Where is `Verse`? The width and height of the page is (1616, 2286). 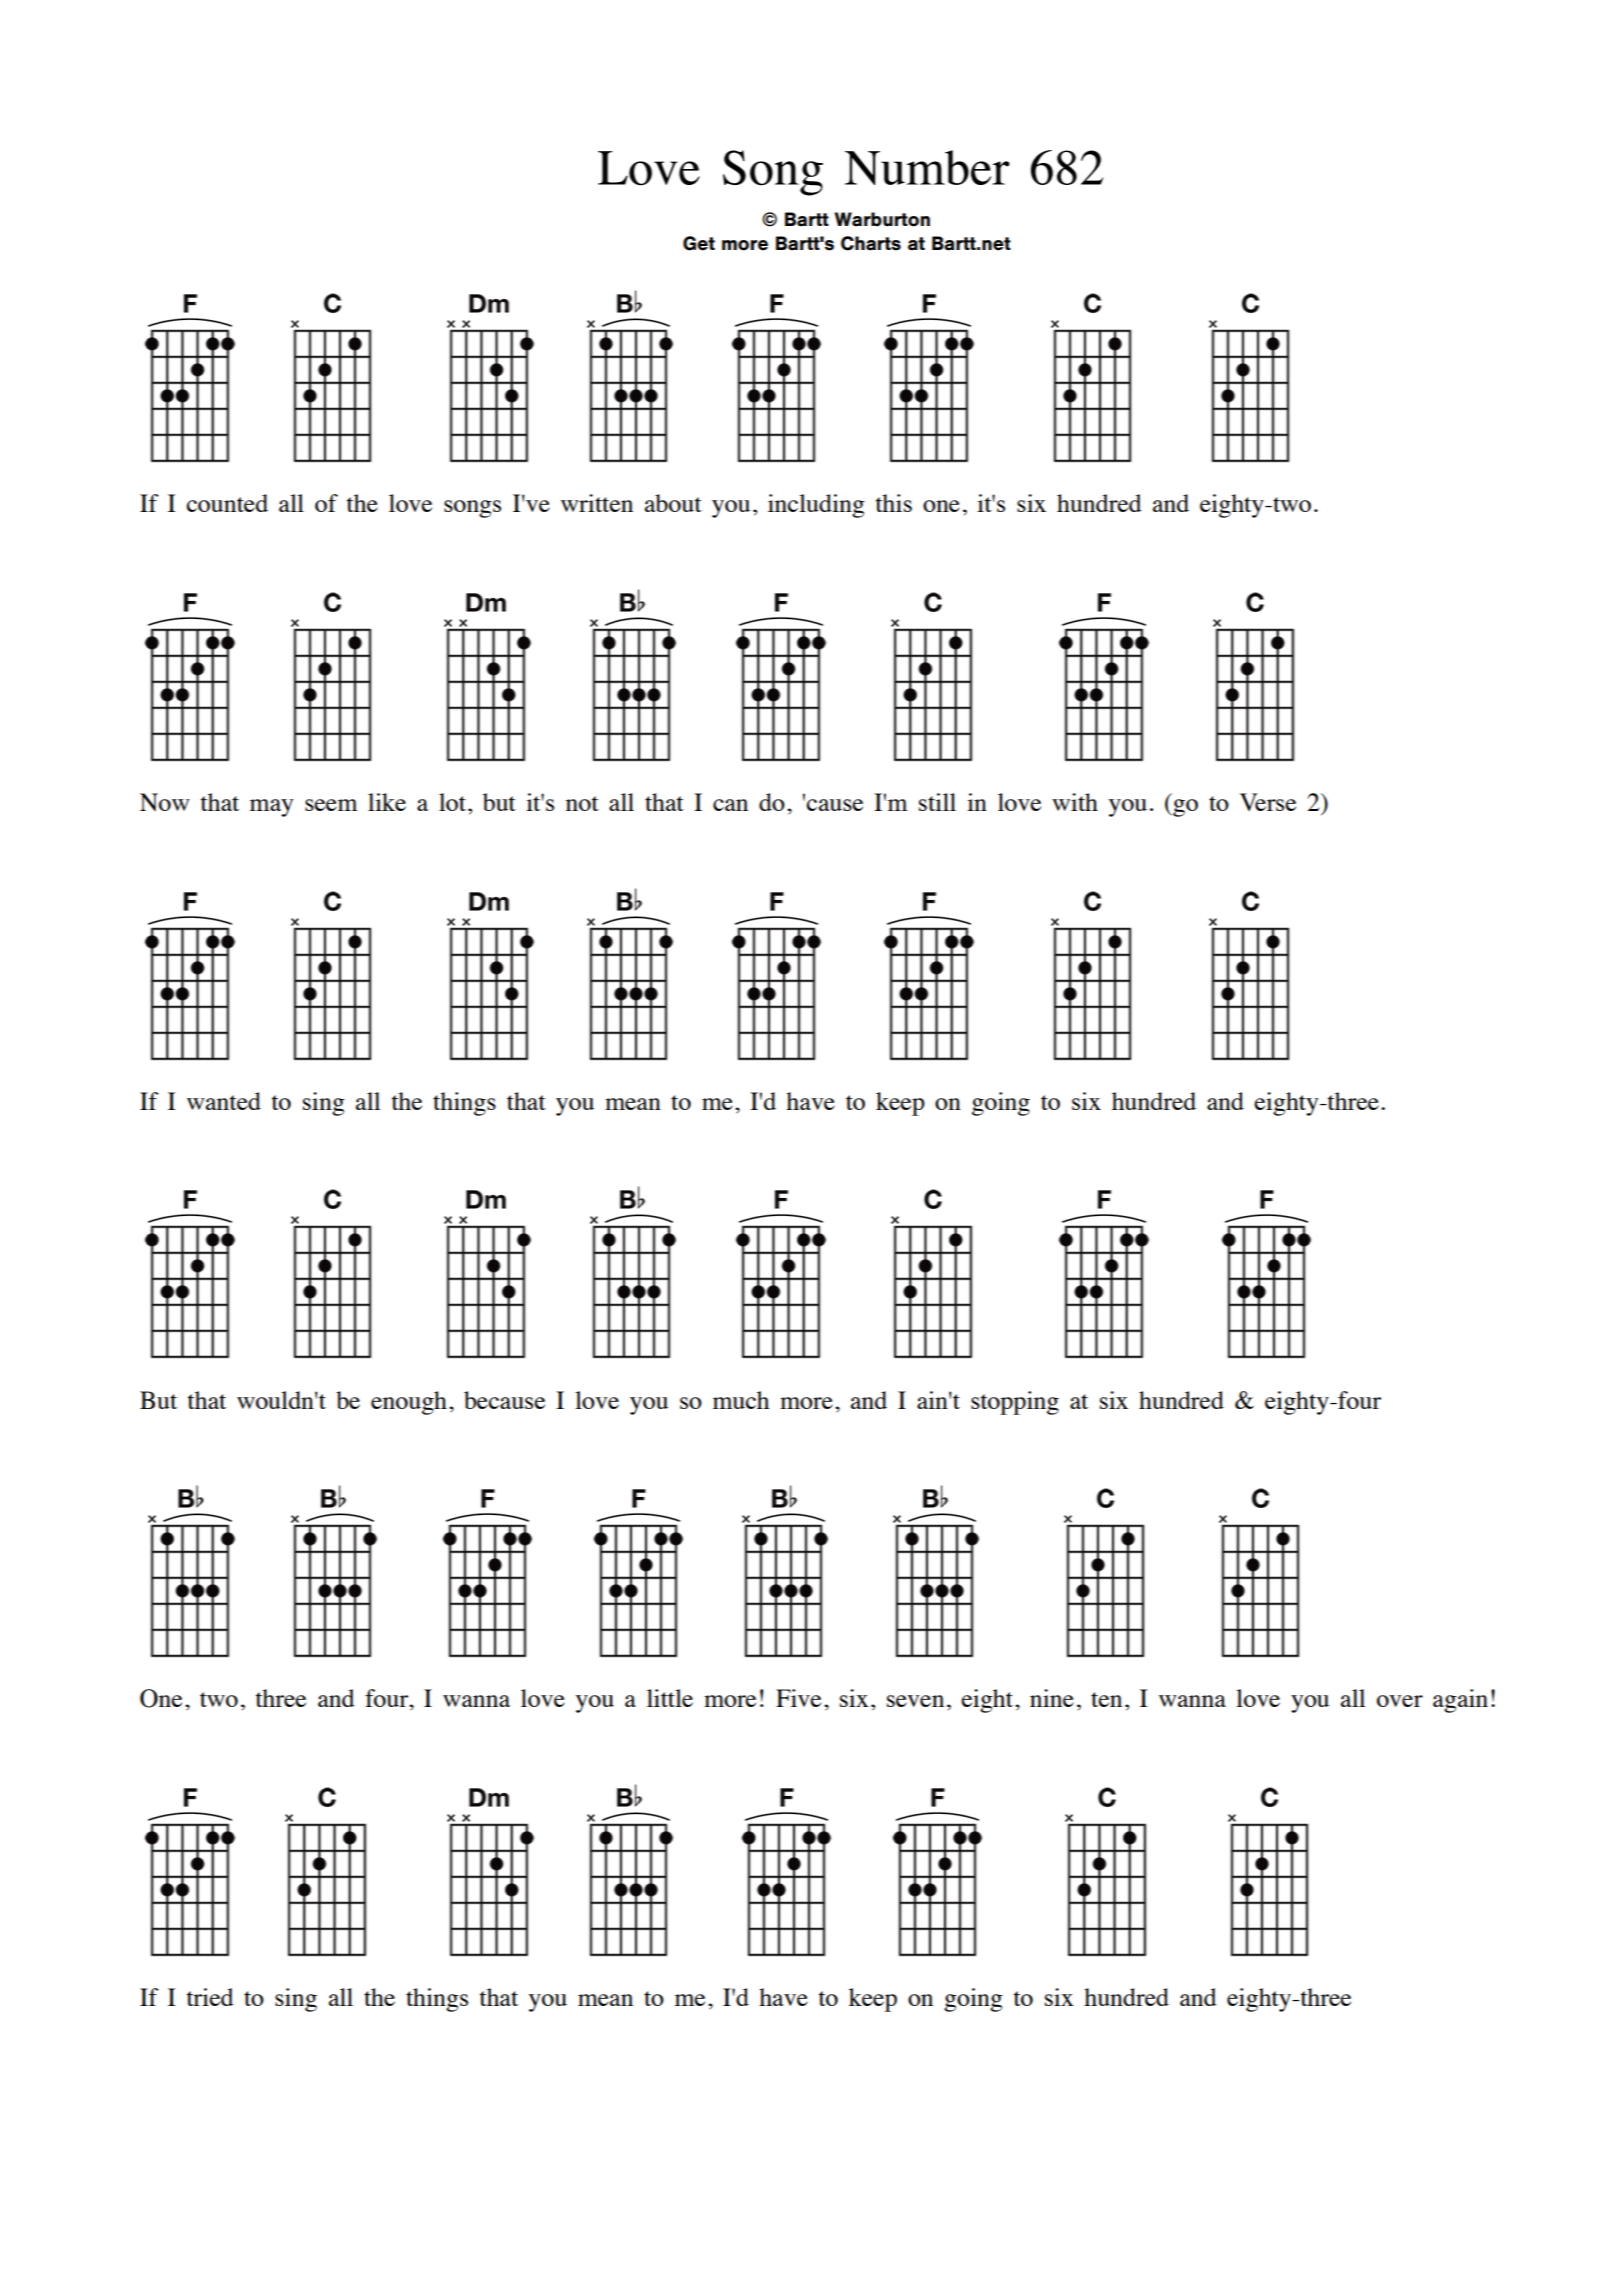 Verse is located at coordinates (1268, 802).
